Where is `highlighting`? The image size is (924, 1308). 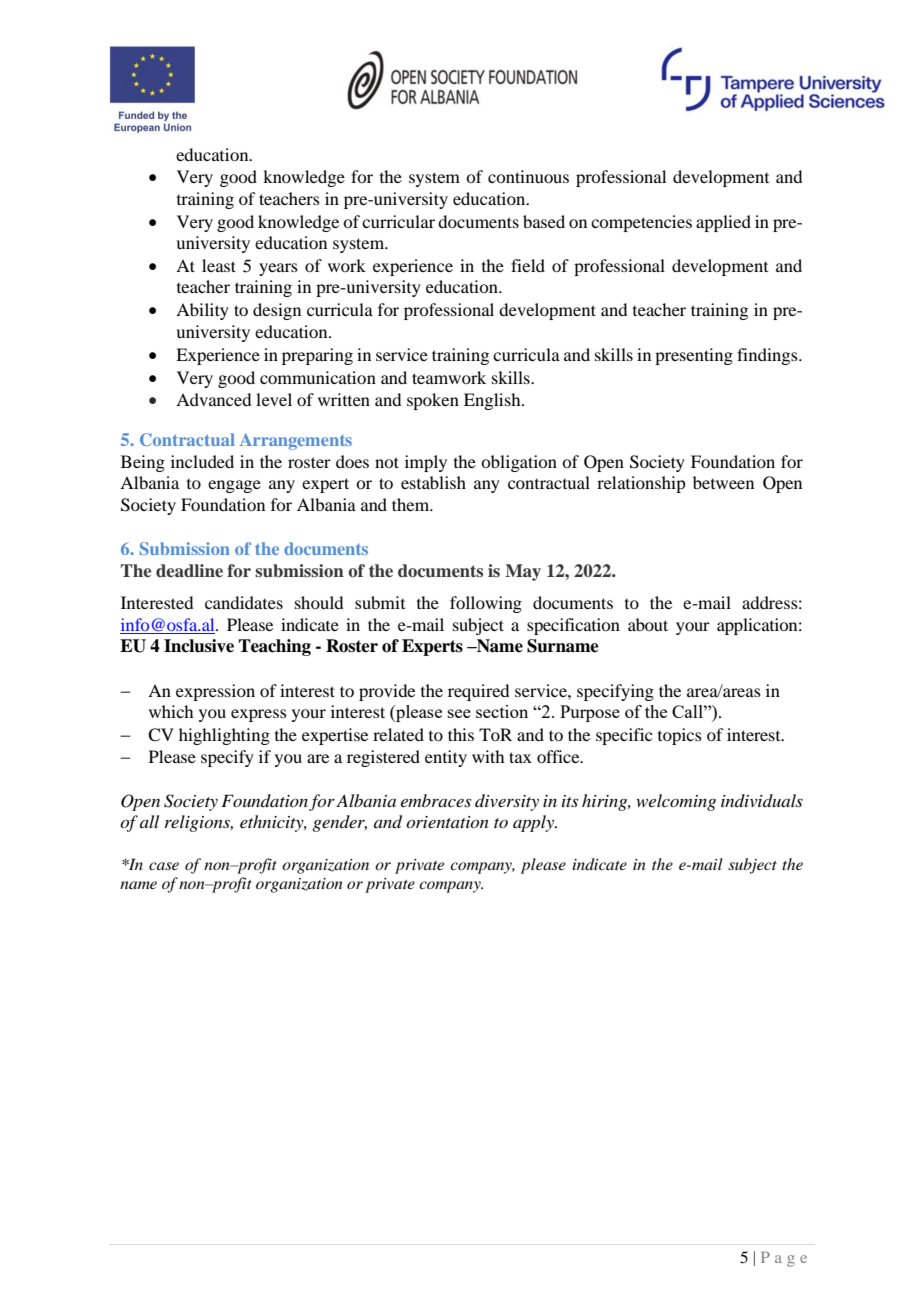 highlighting is located at coordinates (224, 736).
